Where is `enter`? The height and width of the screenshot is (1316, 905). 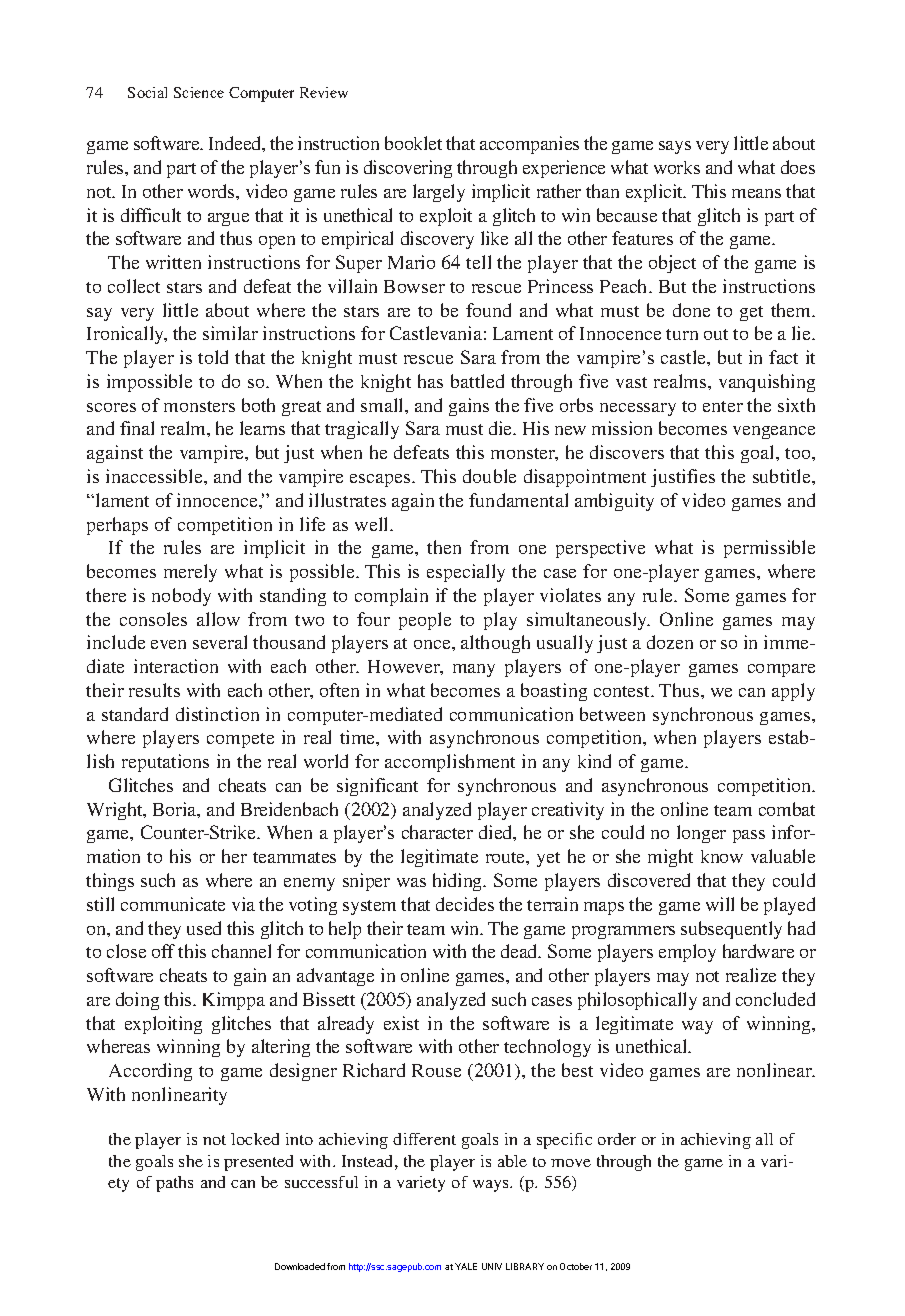 enter is located at coordinates (723, 406).
